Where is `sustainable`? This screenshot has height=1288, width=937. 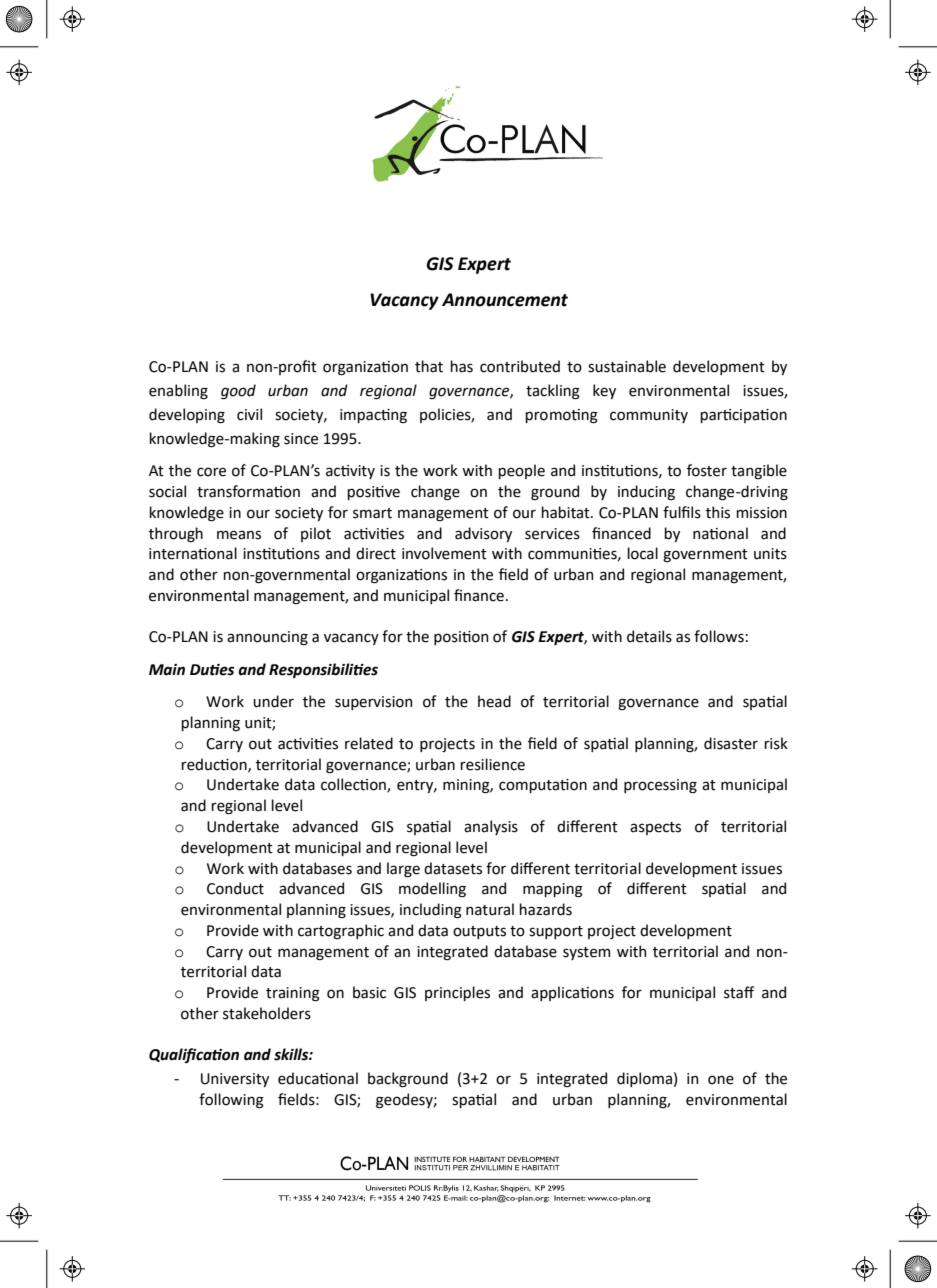
sustainable is located at coordinates (627, 366).
